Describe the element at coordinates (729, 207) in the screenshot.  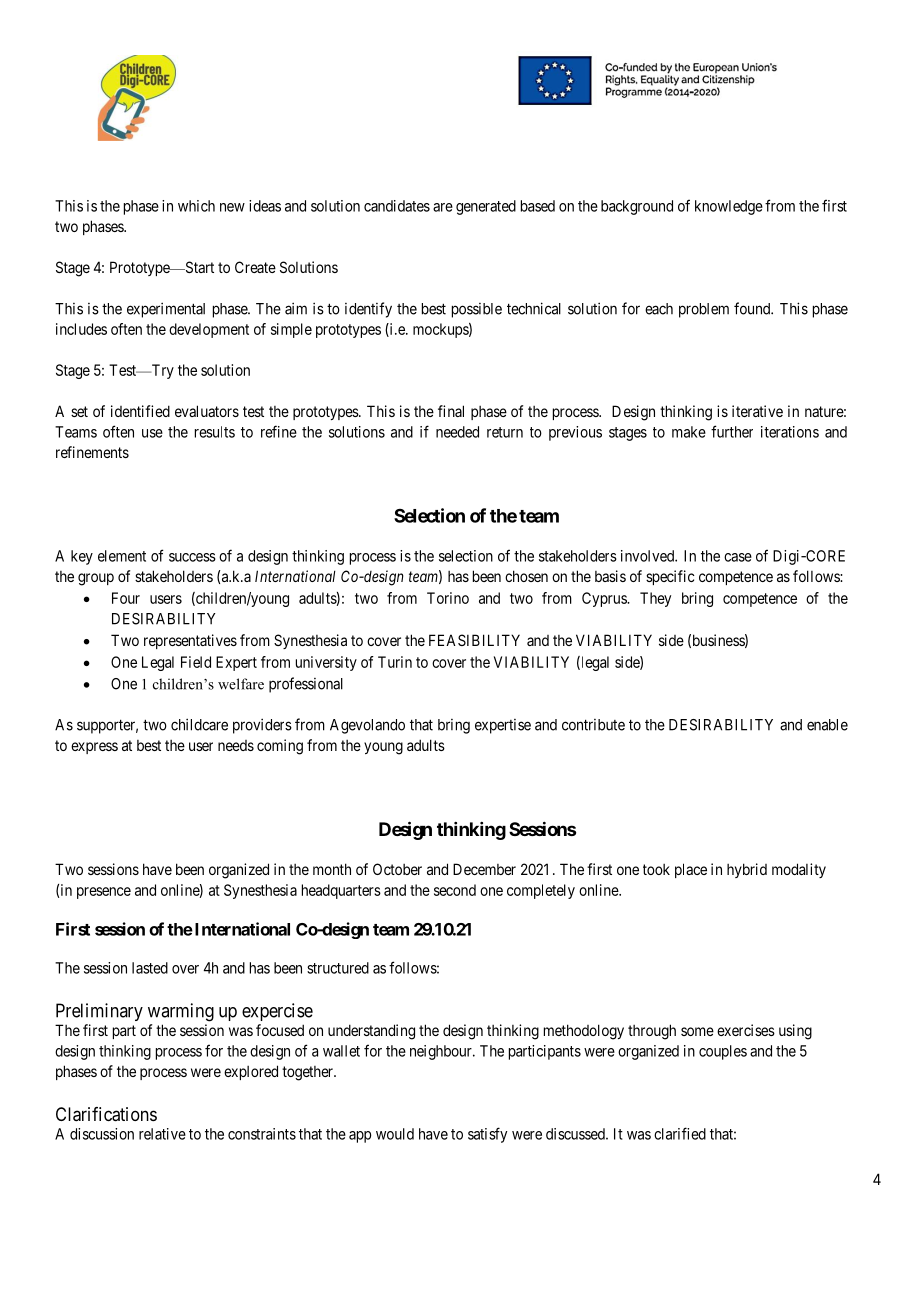
I see `knowledge` at that location.
